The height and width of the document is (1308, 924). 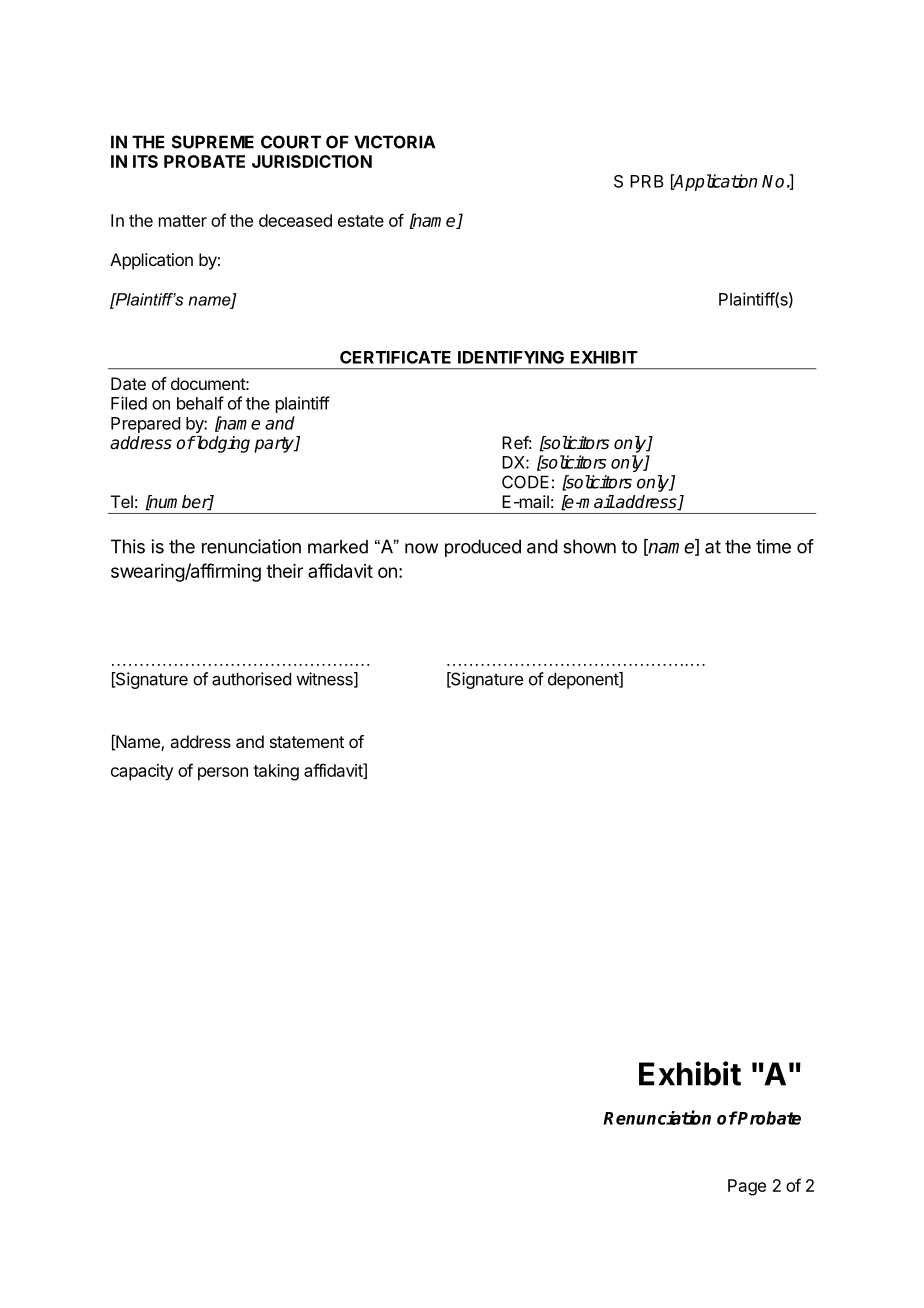 What do you see at coordinates (142, 772) in the document?
I see `capacity` at bounding box center [142, 772].
